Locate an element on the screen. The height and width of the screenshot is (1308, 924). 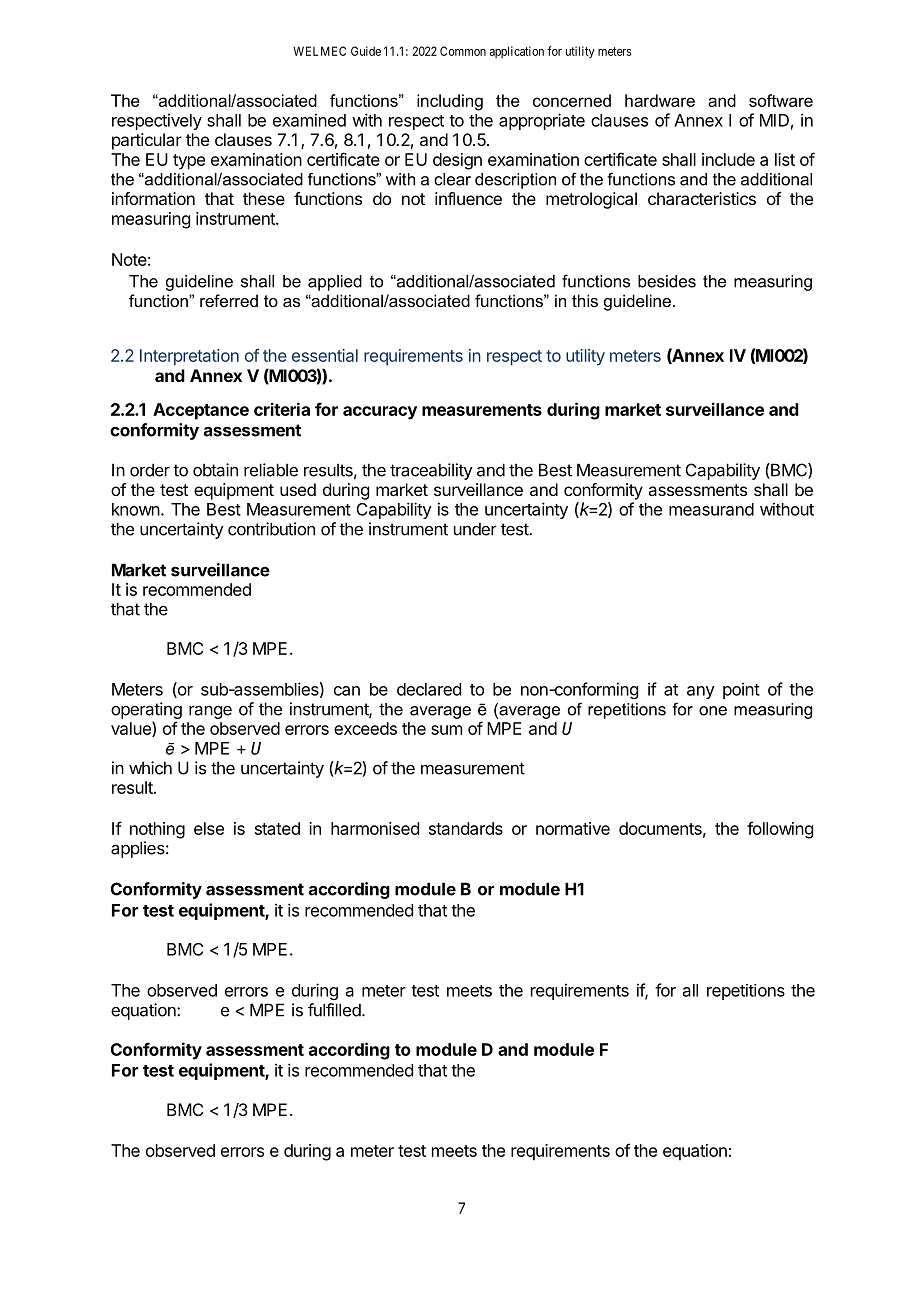
point is located at coordinates (741, 690).
